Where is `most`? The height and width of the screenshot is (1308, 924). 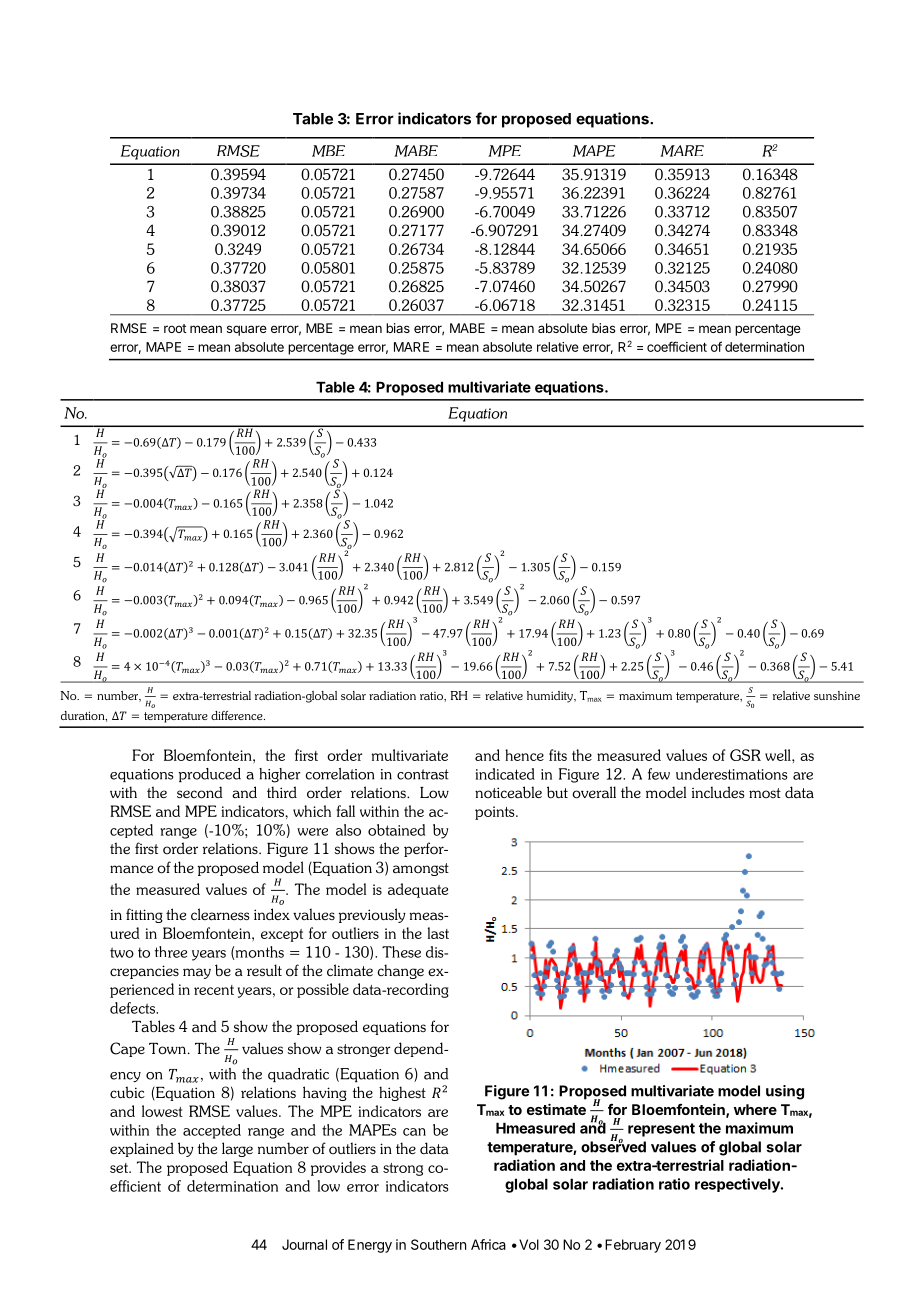 most is located at coordinates (765, 793).
